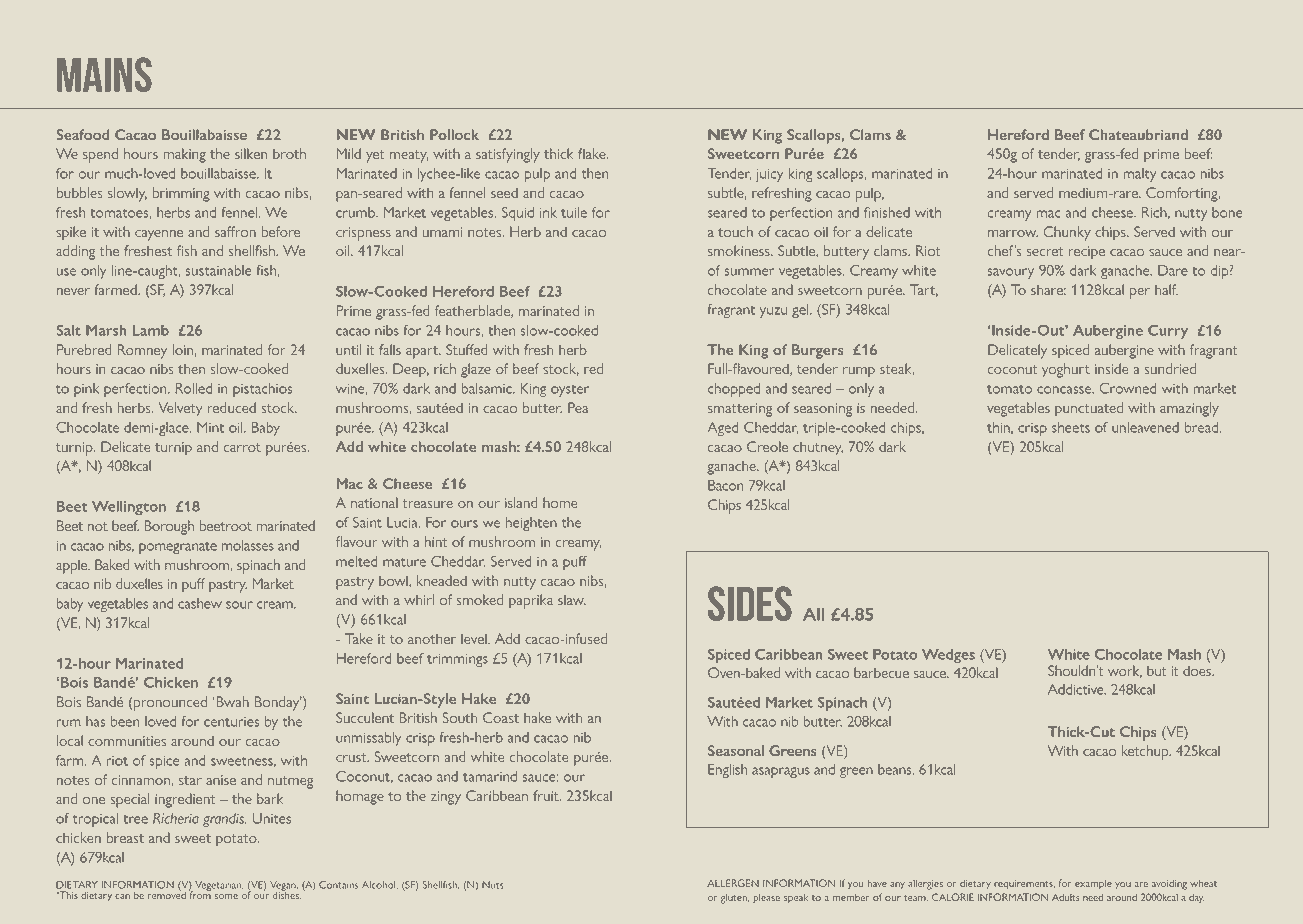  Describe the element at coordinates (948, 656) in the screenshot. I see `Wedges` at that location.
